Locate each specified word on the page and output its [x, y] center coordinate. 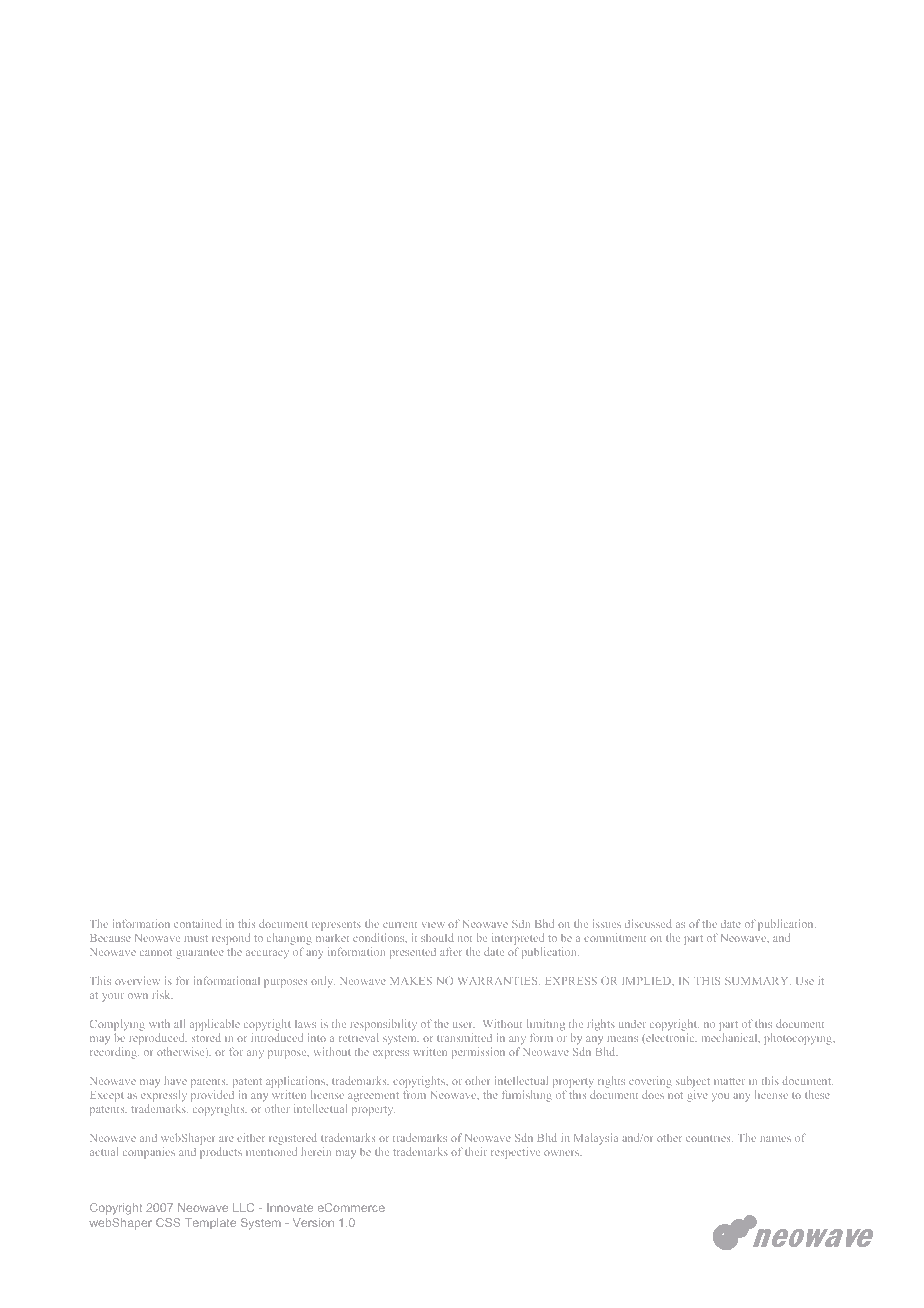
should [437, 937]
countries [709, 1138]
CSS [168, 1222]
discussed [648, 923]
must [196, 938]
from [415, 1094]
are [226, 1139]
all [179, 1023]
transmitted [464, 1037]
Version [313, 1222]
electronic [670, 1038]
